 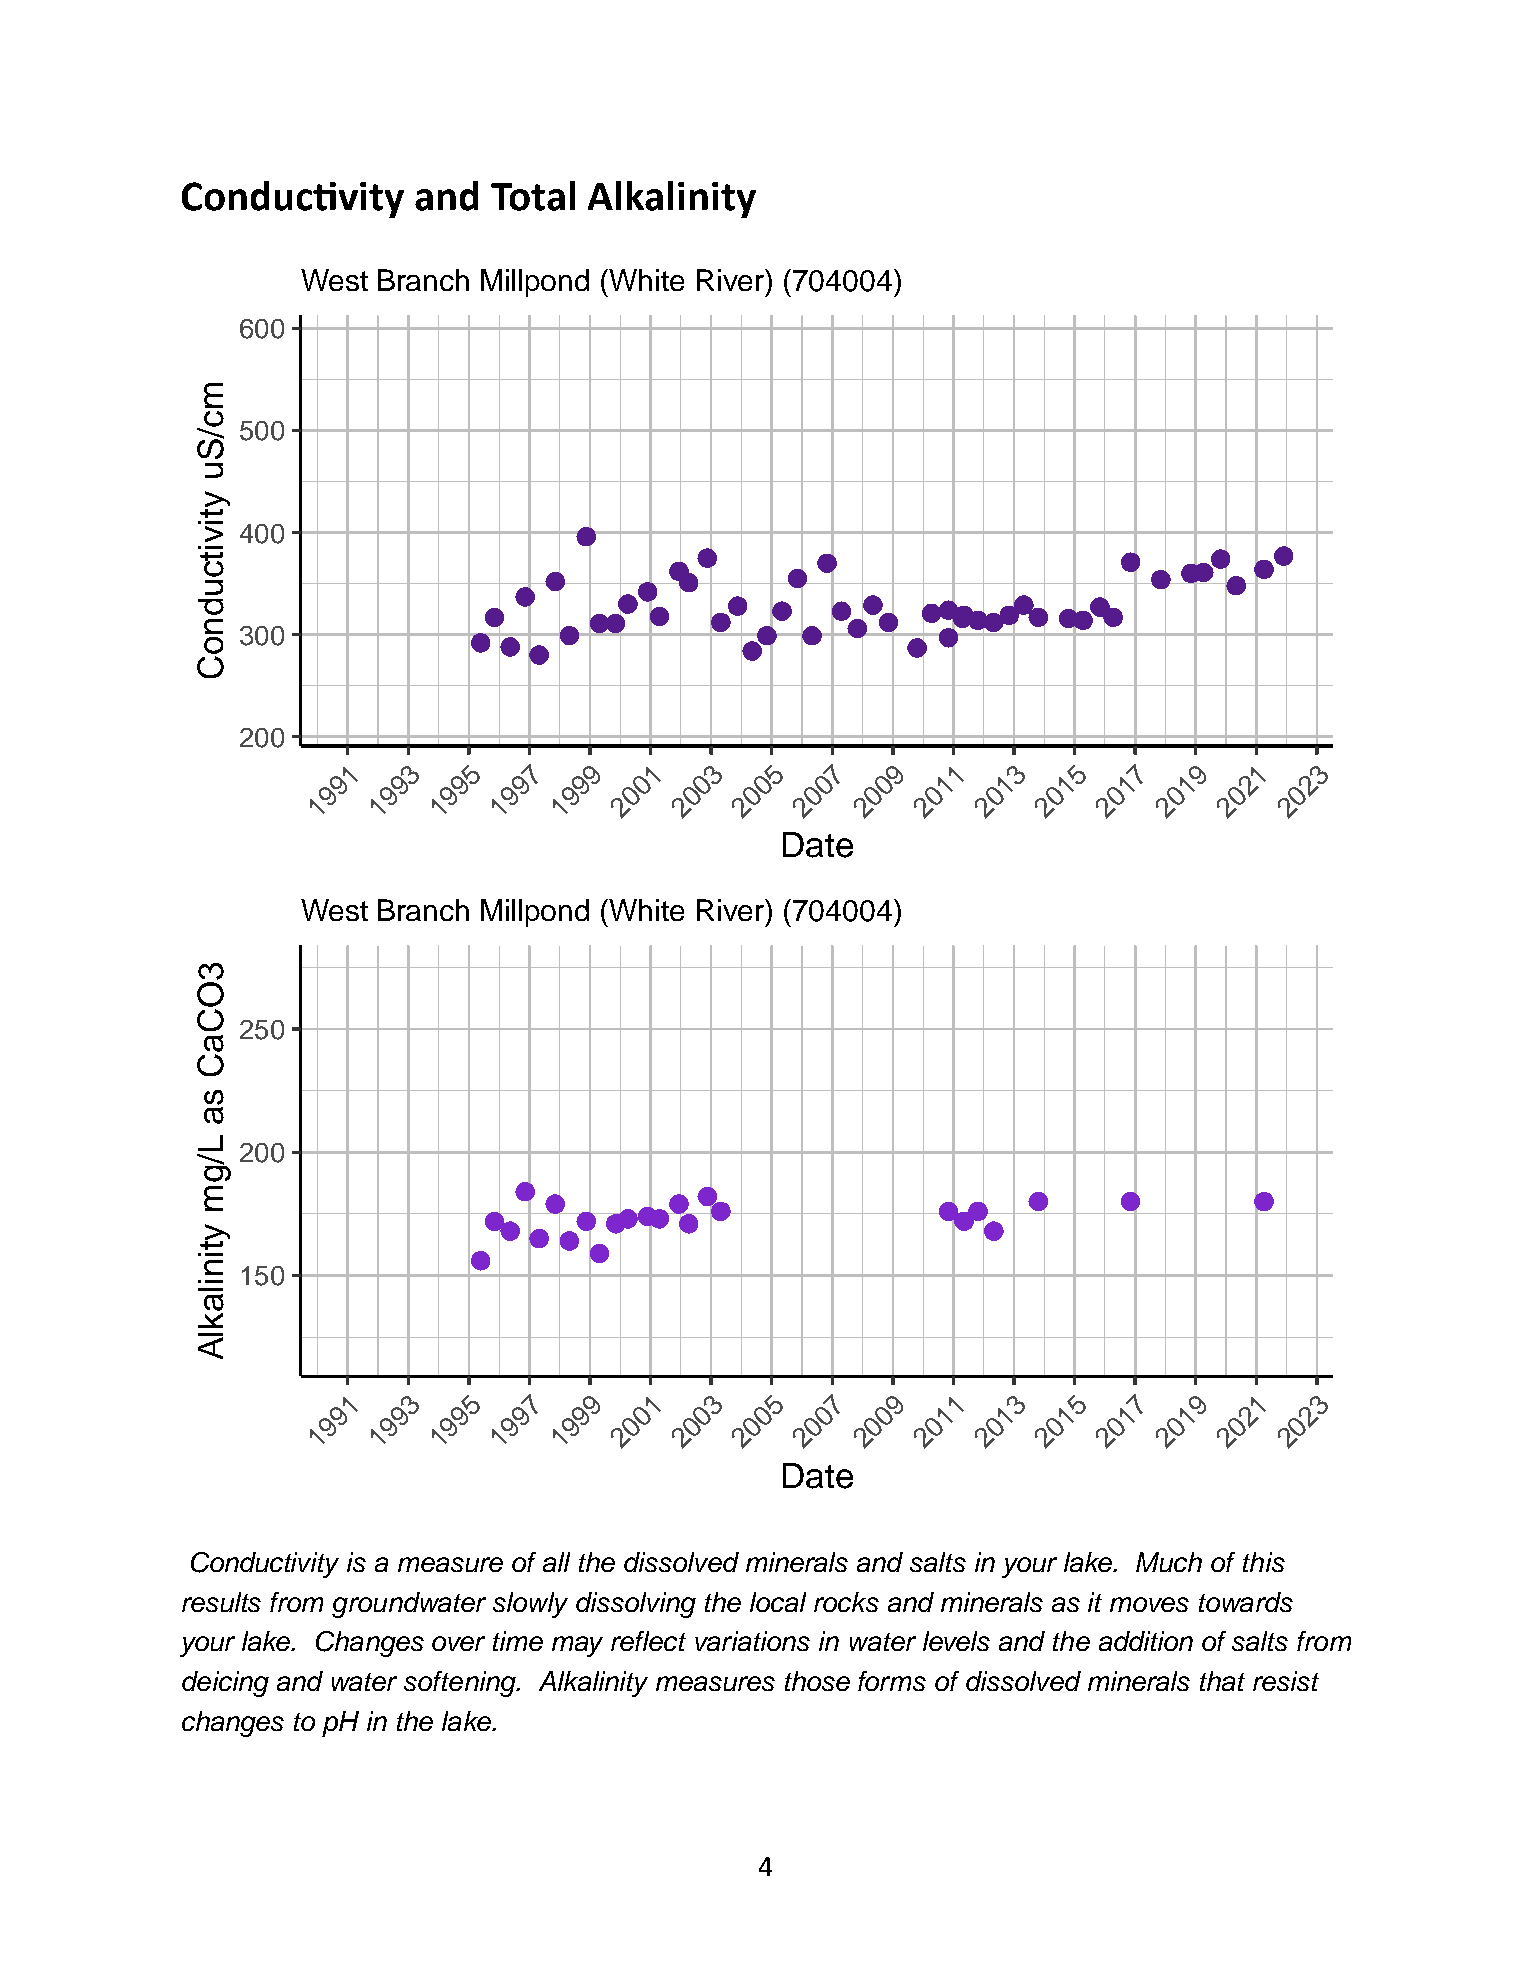 What do you see at coordinates (778, 1602) in the document?
I see `local` at bounding box center [778, 1602].
